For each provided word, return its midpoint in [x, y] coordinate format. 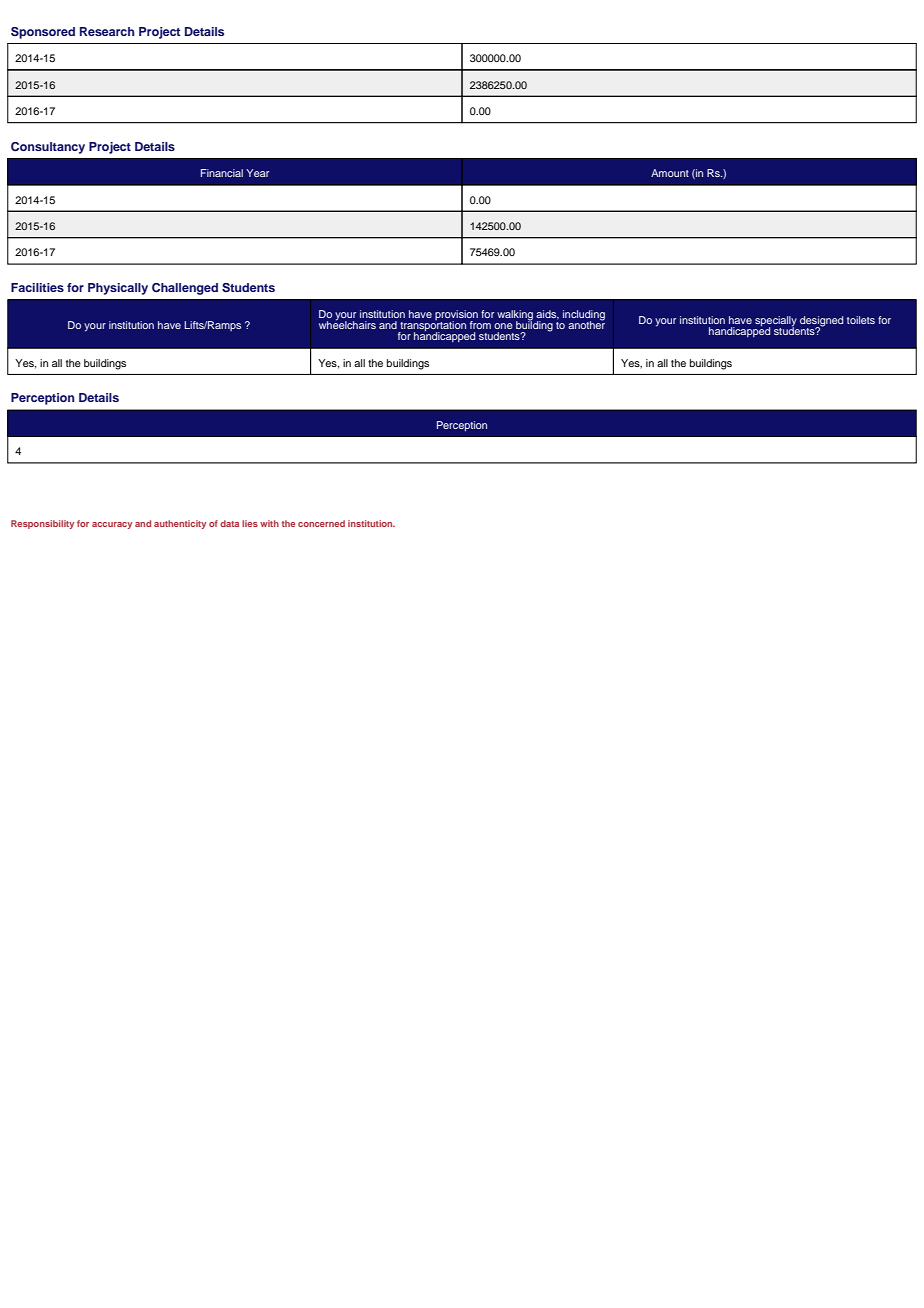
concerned [321, 523]
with [269, 523]
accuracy [112, 525]
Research [107, 31]
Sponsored [43, 33]
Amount [670, 173]
